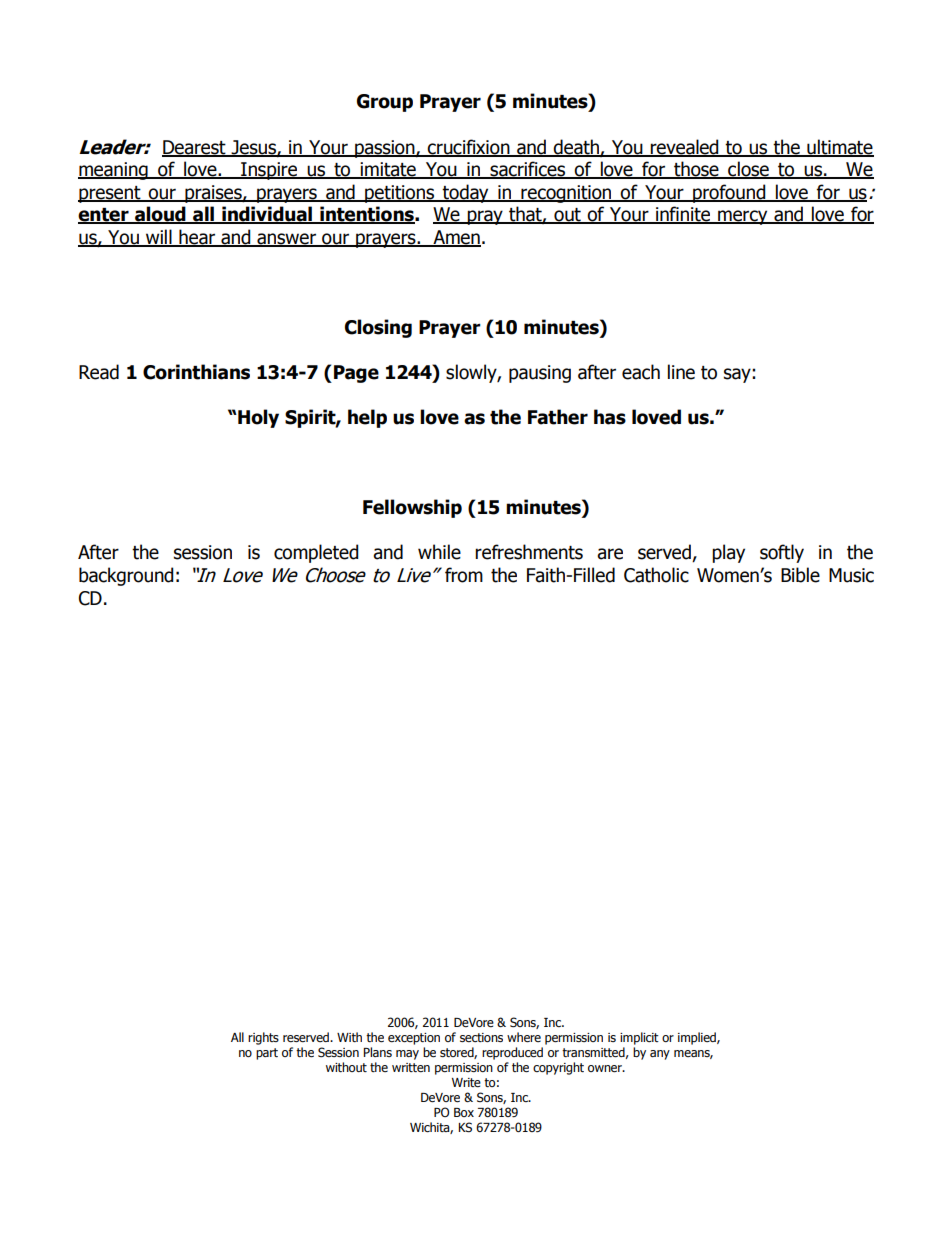  Describe the element at coordinates (267, 1054) in the page. I see `part` at that location.
